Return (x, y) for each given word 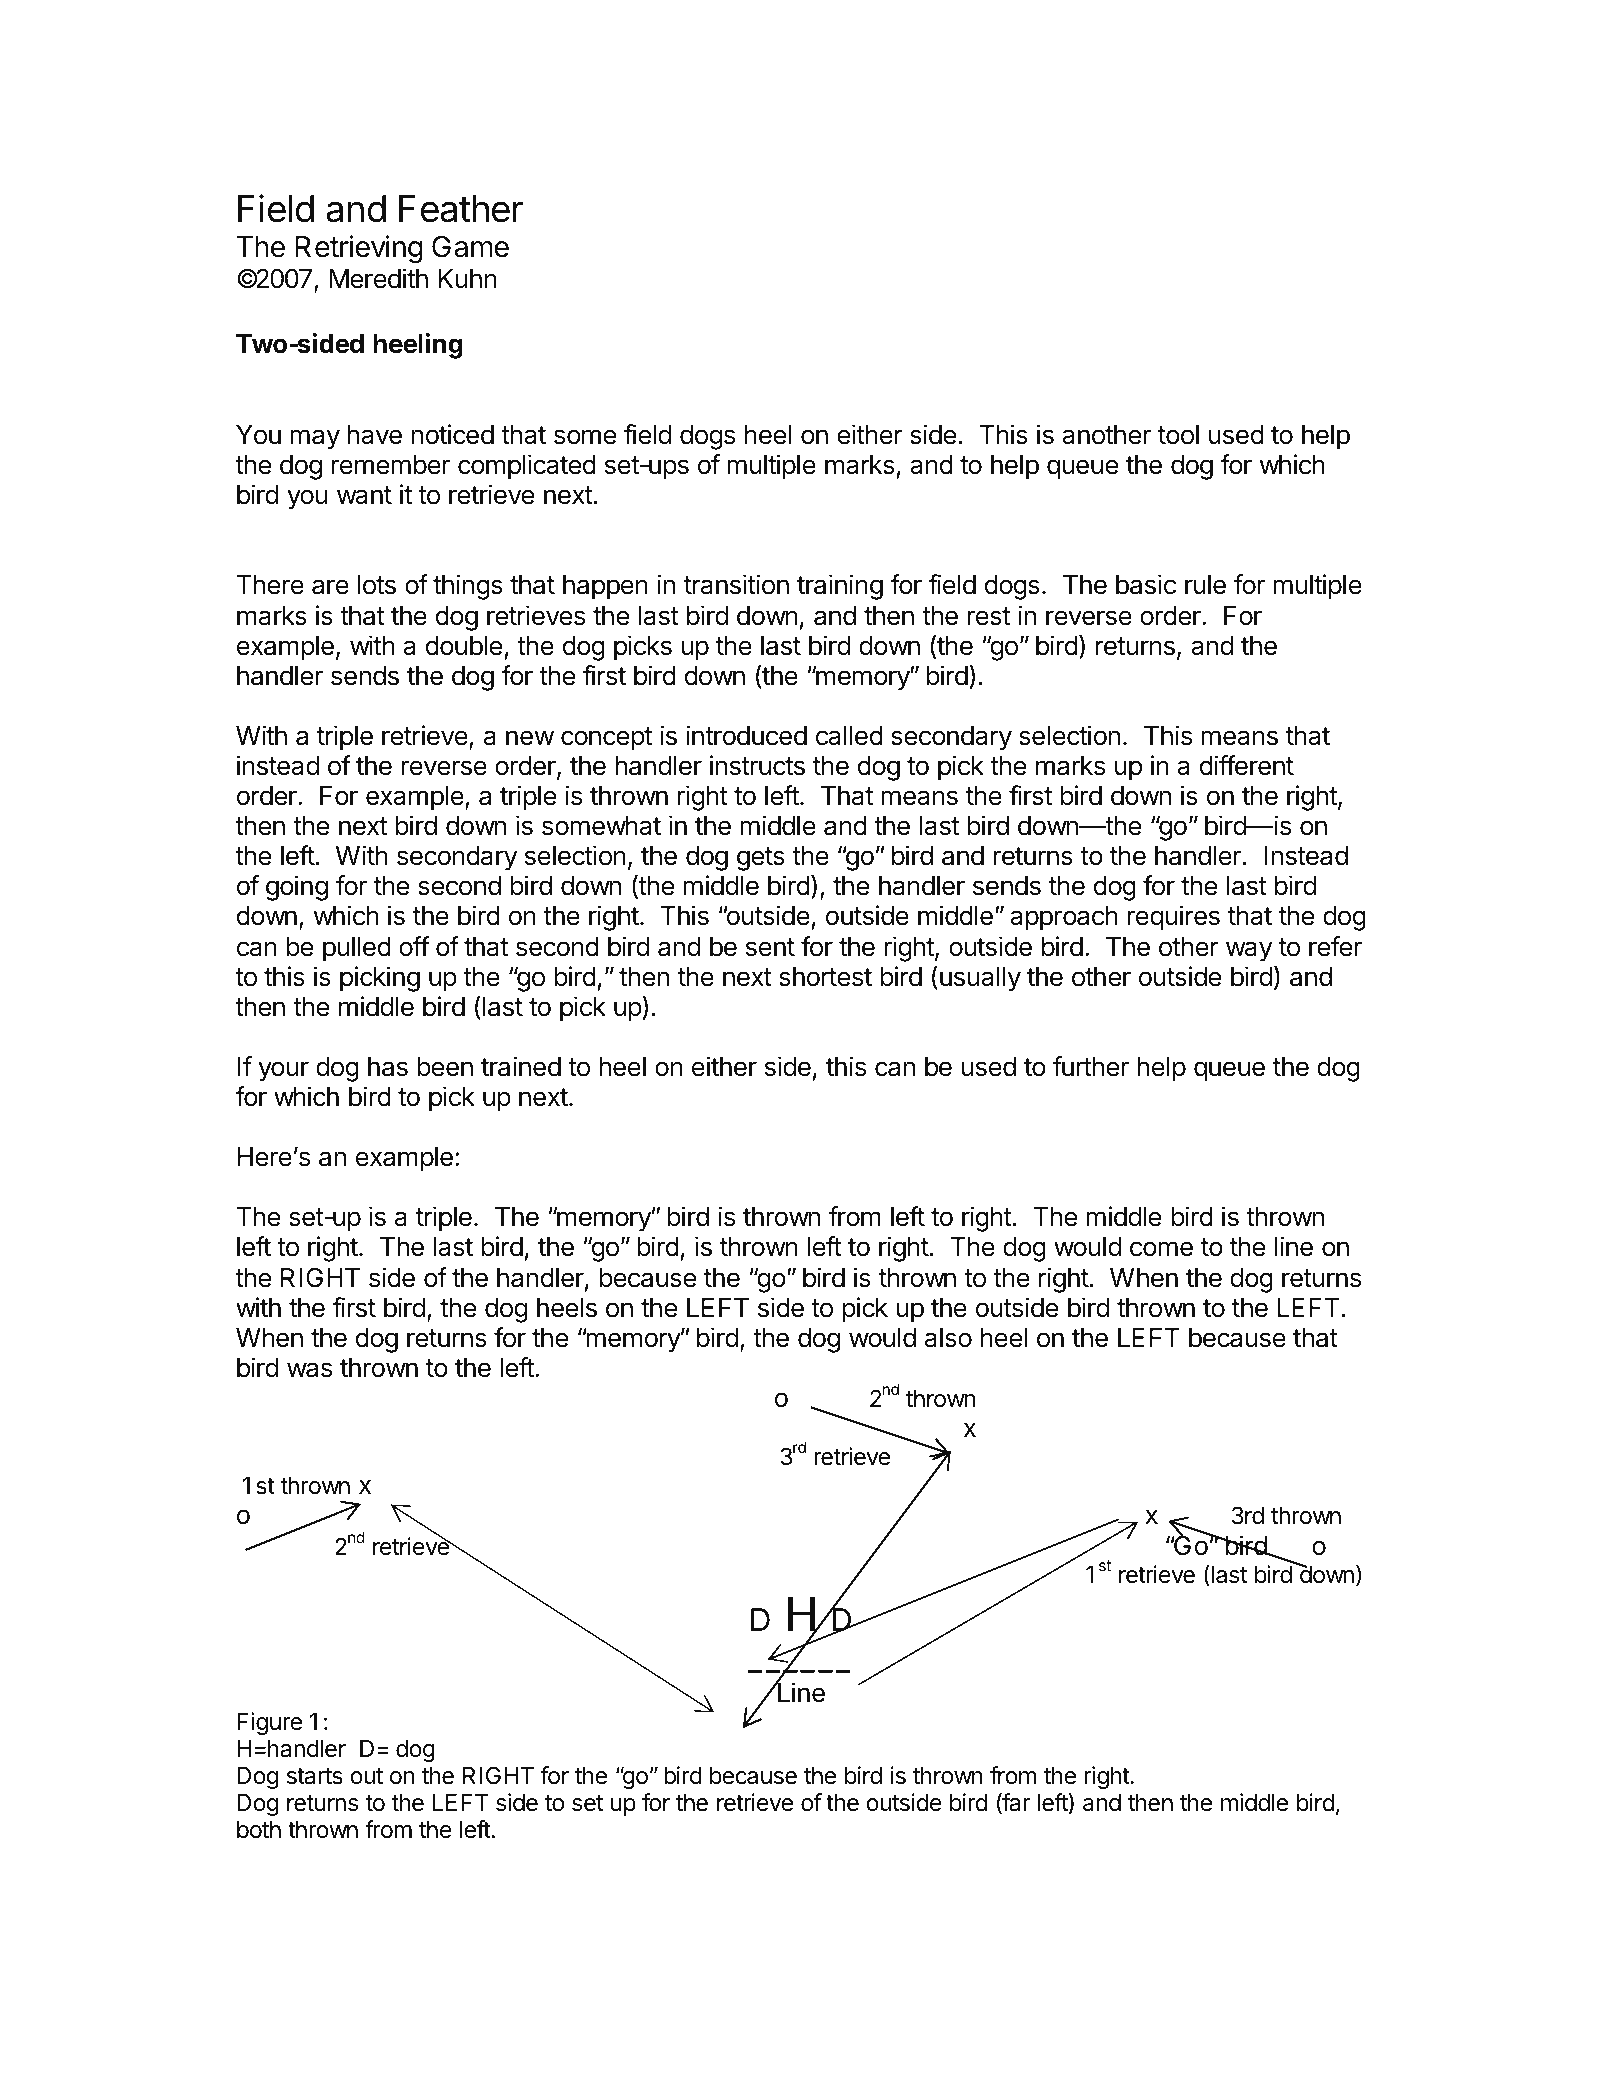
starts (315, 1776)
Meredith (378, 278)
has (388, 1067)
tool (1178, 435)
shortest (825, 977)
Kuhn (467, 278)
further (1091, 1066)
